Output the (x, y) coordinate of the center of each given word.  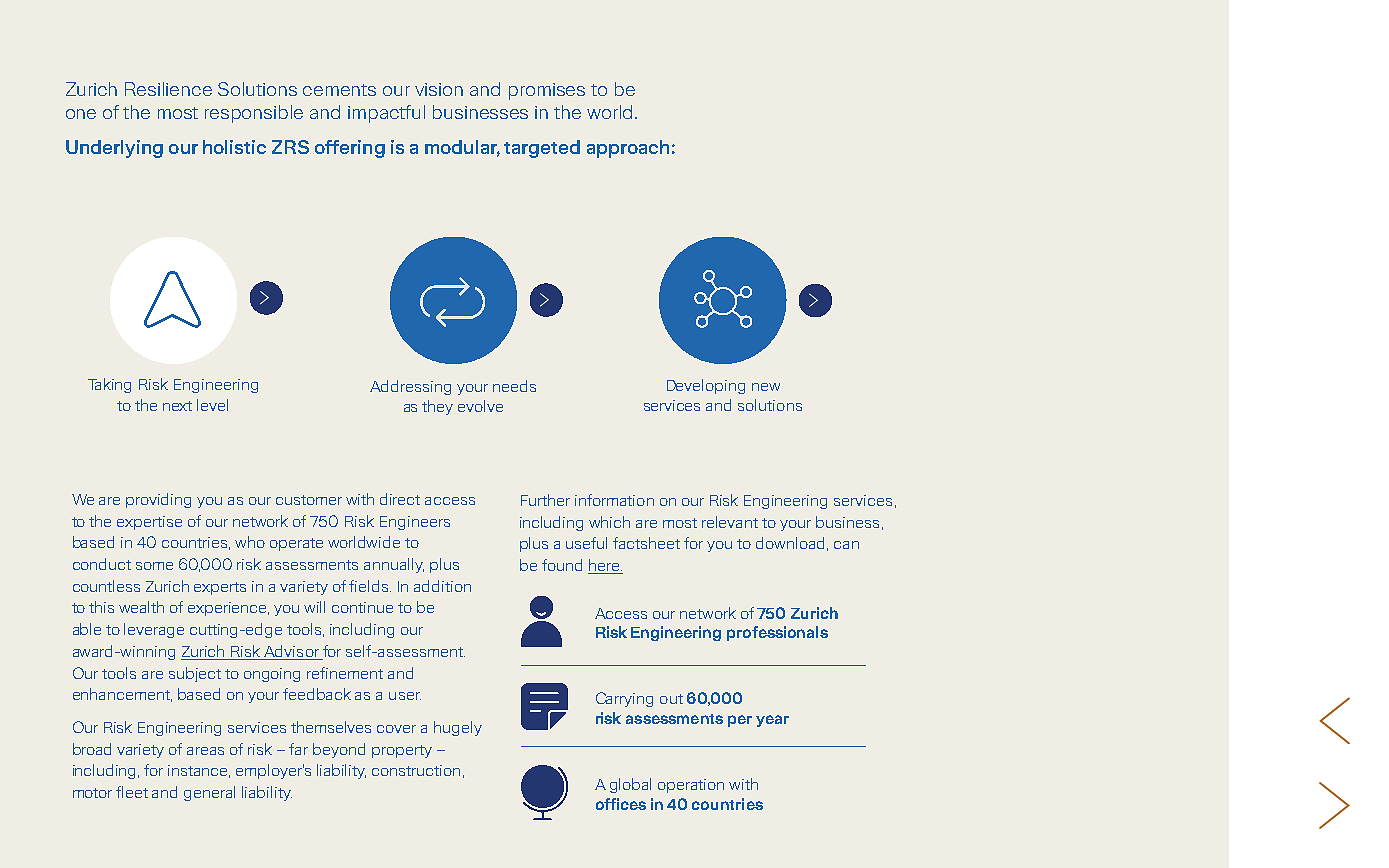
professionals (777, 633)
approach (628, 149)
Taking (109, 385)
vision (439, 89)
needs (514, 386)
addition (442, 586)
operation (691, 786)
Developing (706, 386)
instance (199, 771)
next (177, 406)
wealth (141, 607)
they (437, 407)
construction (416, 770)
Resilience (168, 89)
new (766, 387)
